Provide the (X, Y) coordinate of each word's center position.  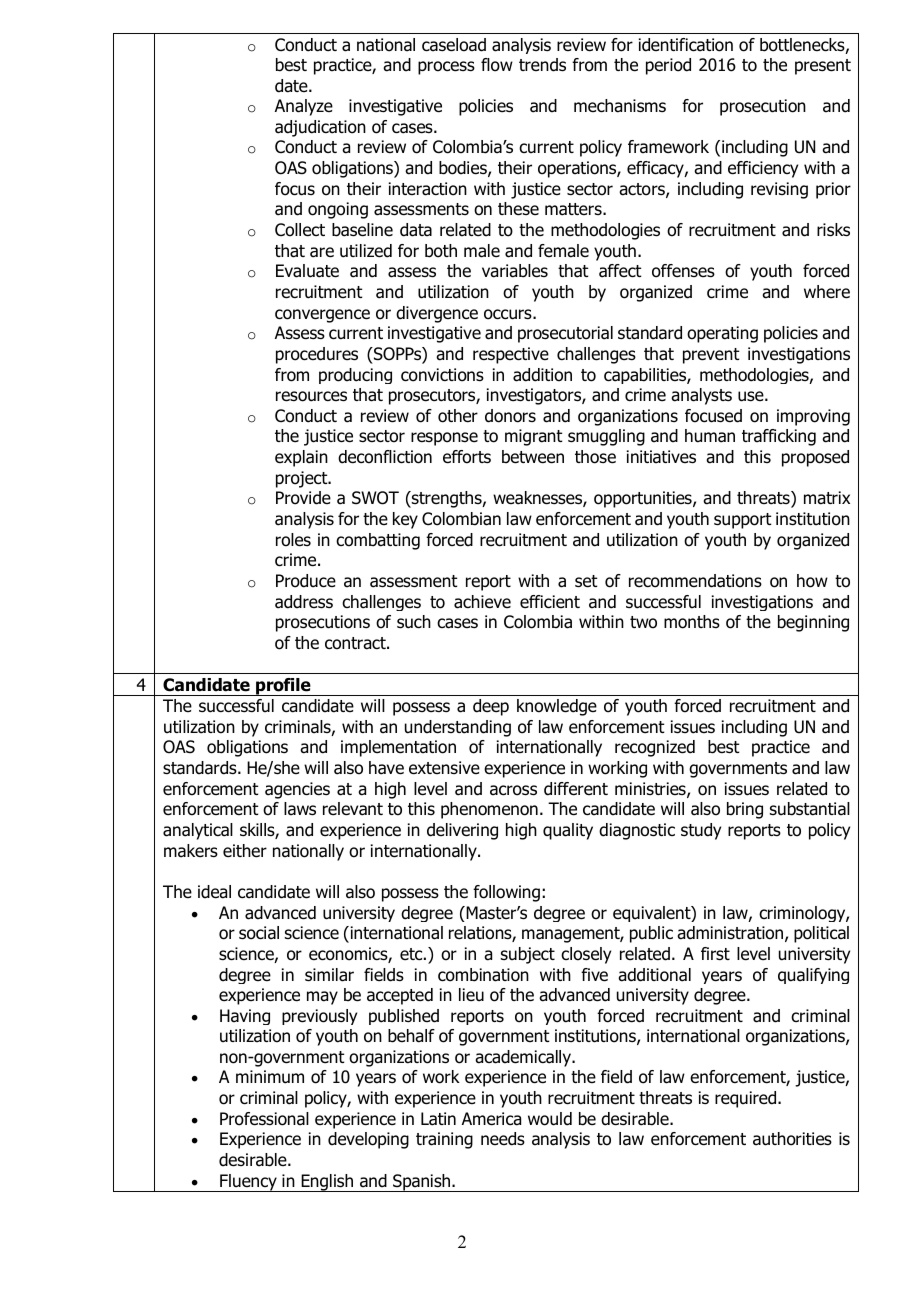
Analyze (304, 107)
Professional (264, 1119)
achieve (482, 602)
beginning (813, 623)
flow (497, 65)
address (304, 602)
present (823, 67)
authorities (792, 1139)
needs (503, 1139)
